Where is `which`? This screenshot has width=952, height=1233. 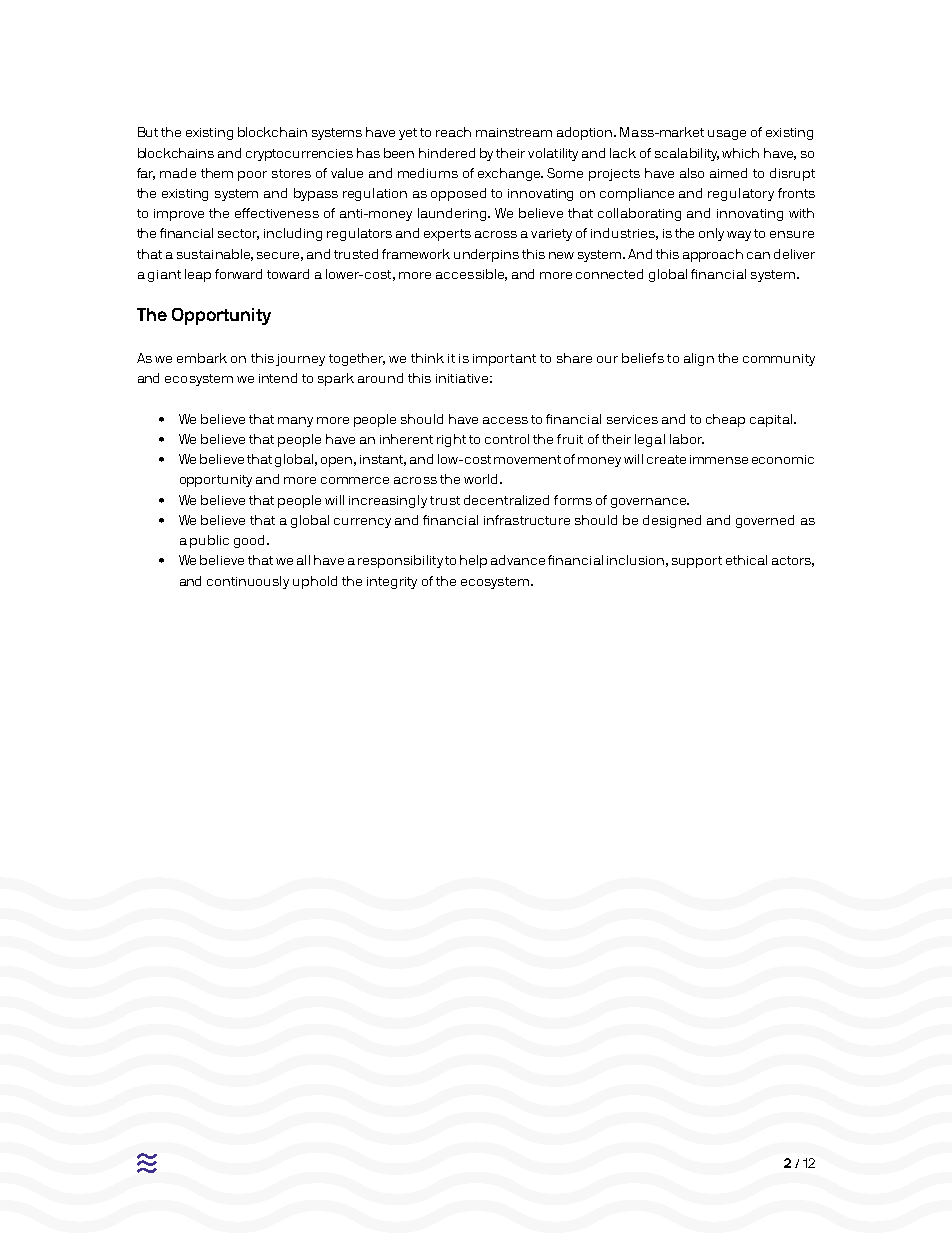
which is located at coordinates (740, 153).
